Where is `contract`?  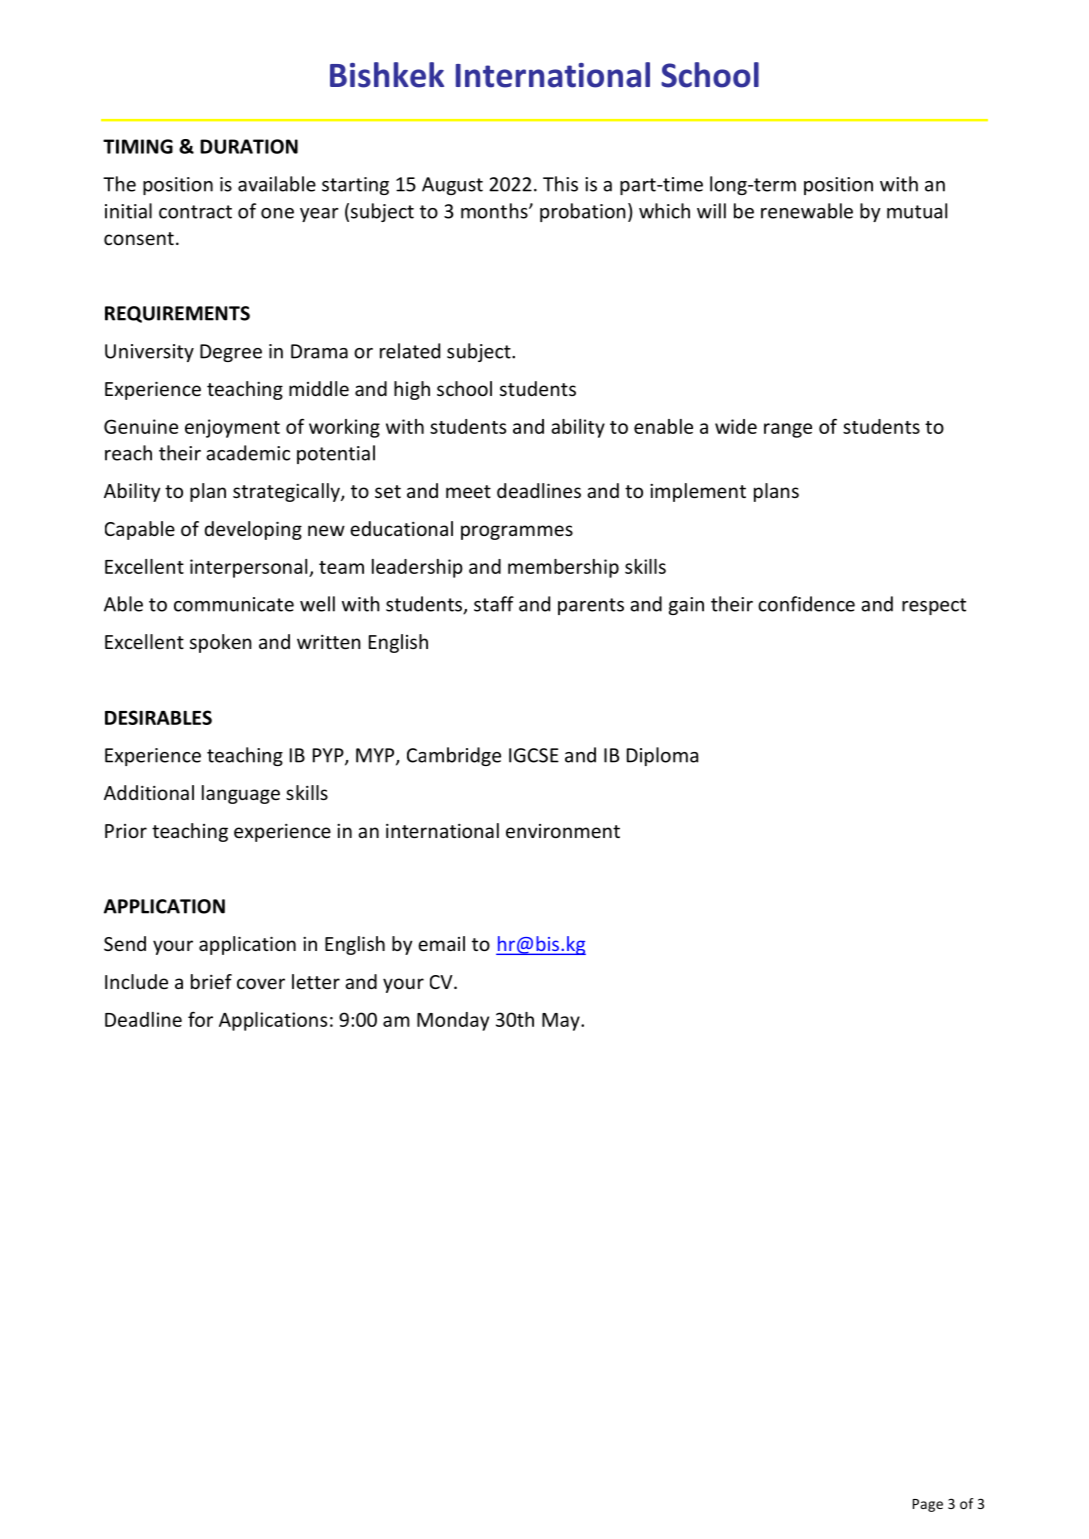 contract is located at coordinates (195, 212).
